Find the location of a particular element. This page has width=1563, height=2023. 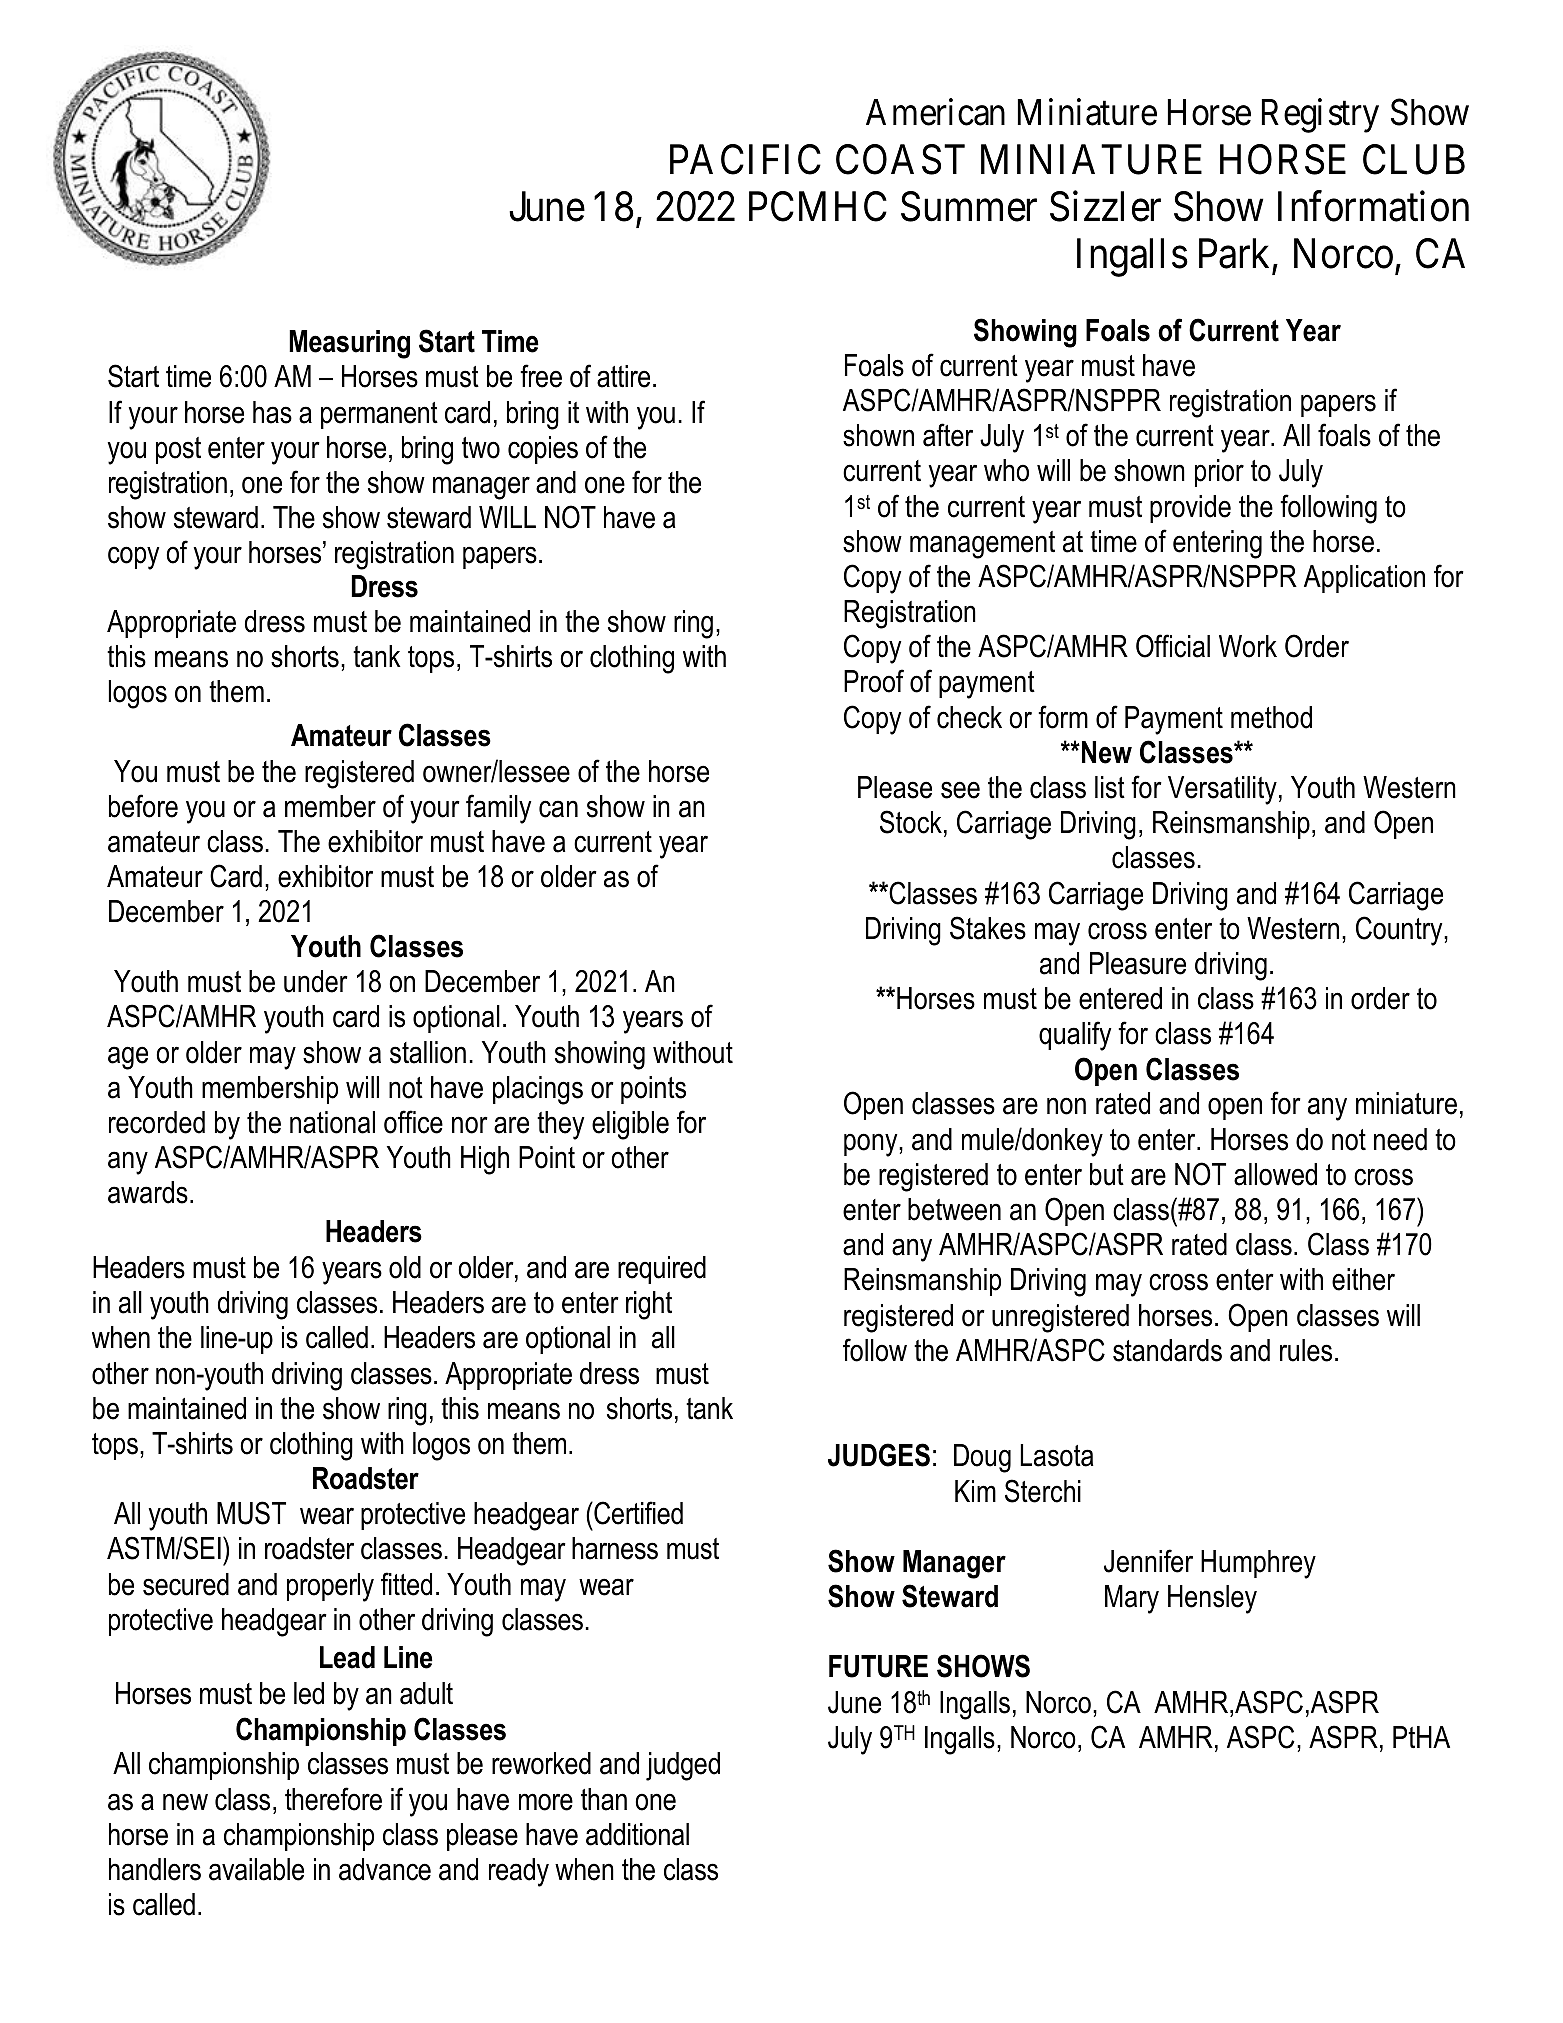

PACIFIC is located at coordinates (745, 159).
